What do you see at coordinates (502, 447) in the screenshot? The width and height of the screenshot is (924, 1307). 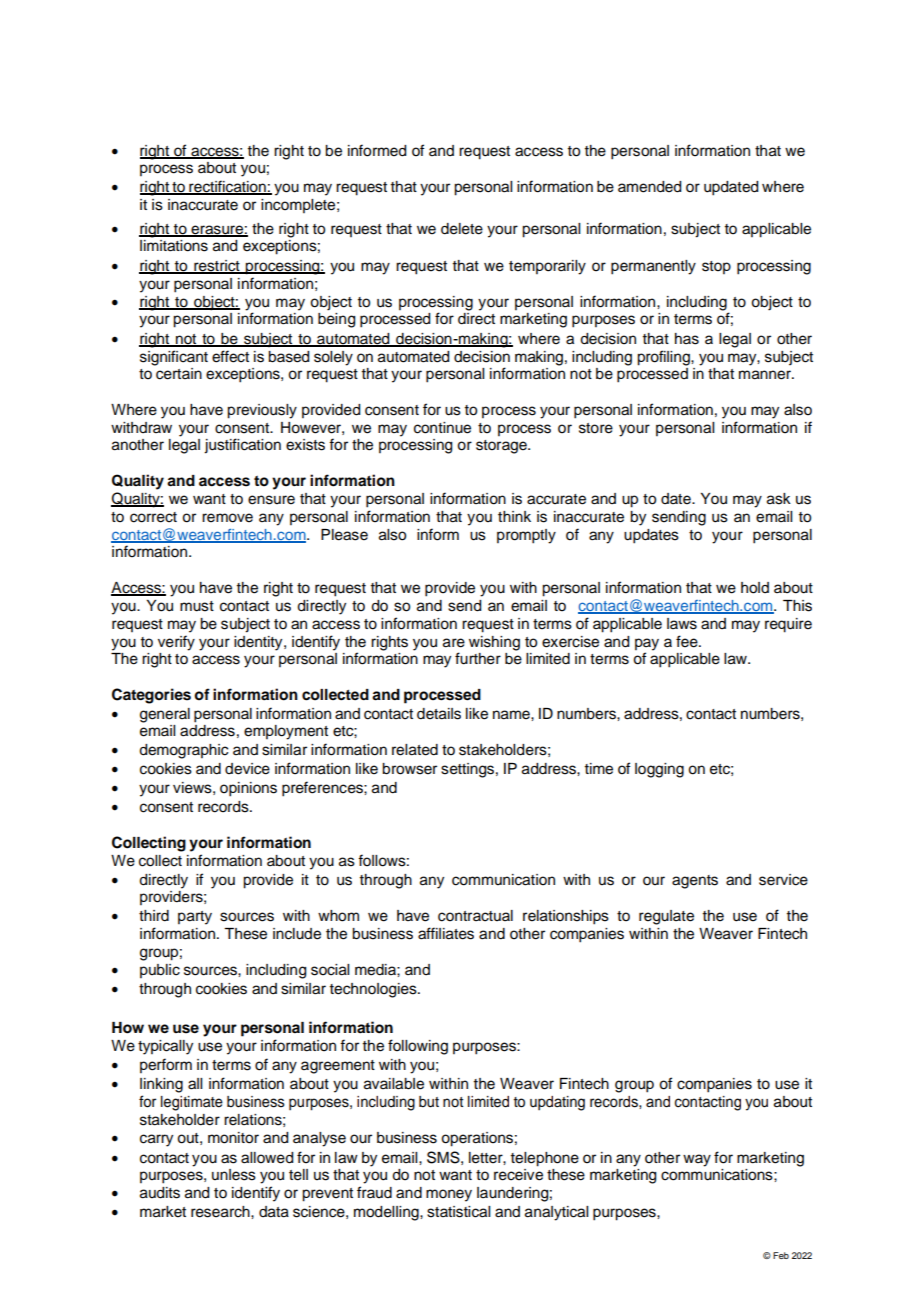 I see `storage` at bounding box center [502, 447].
